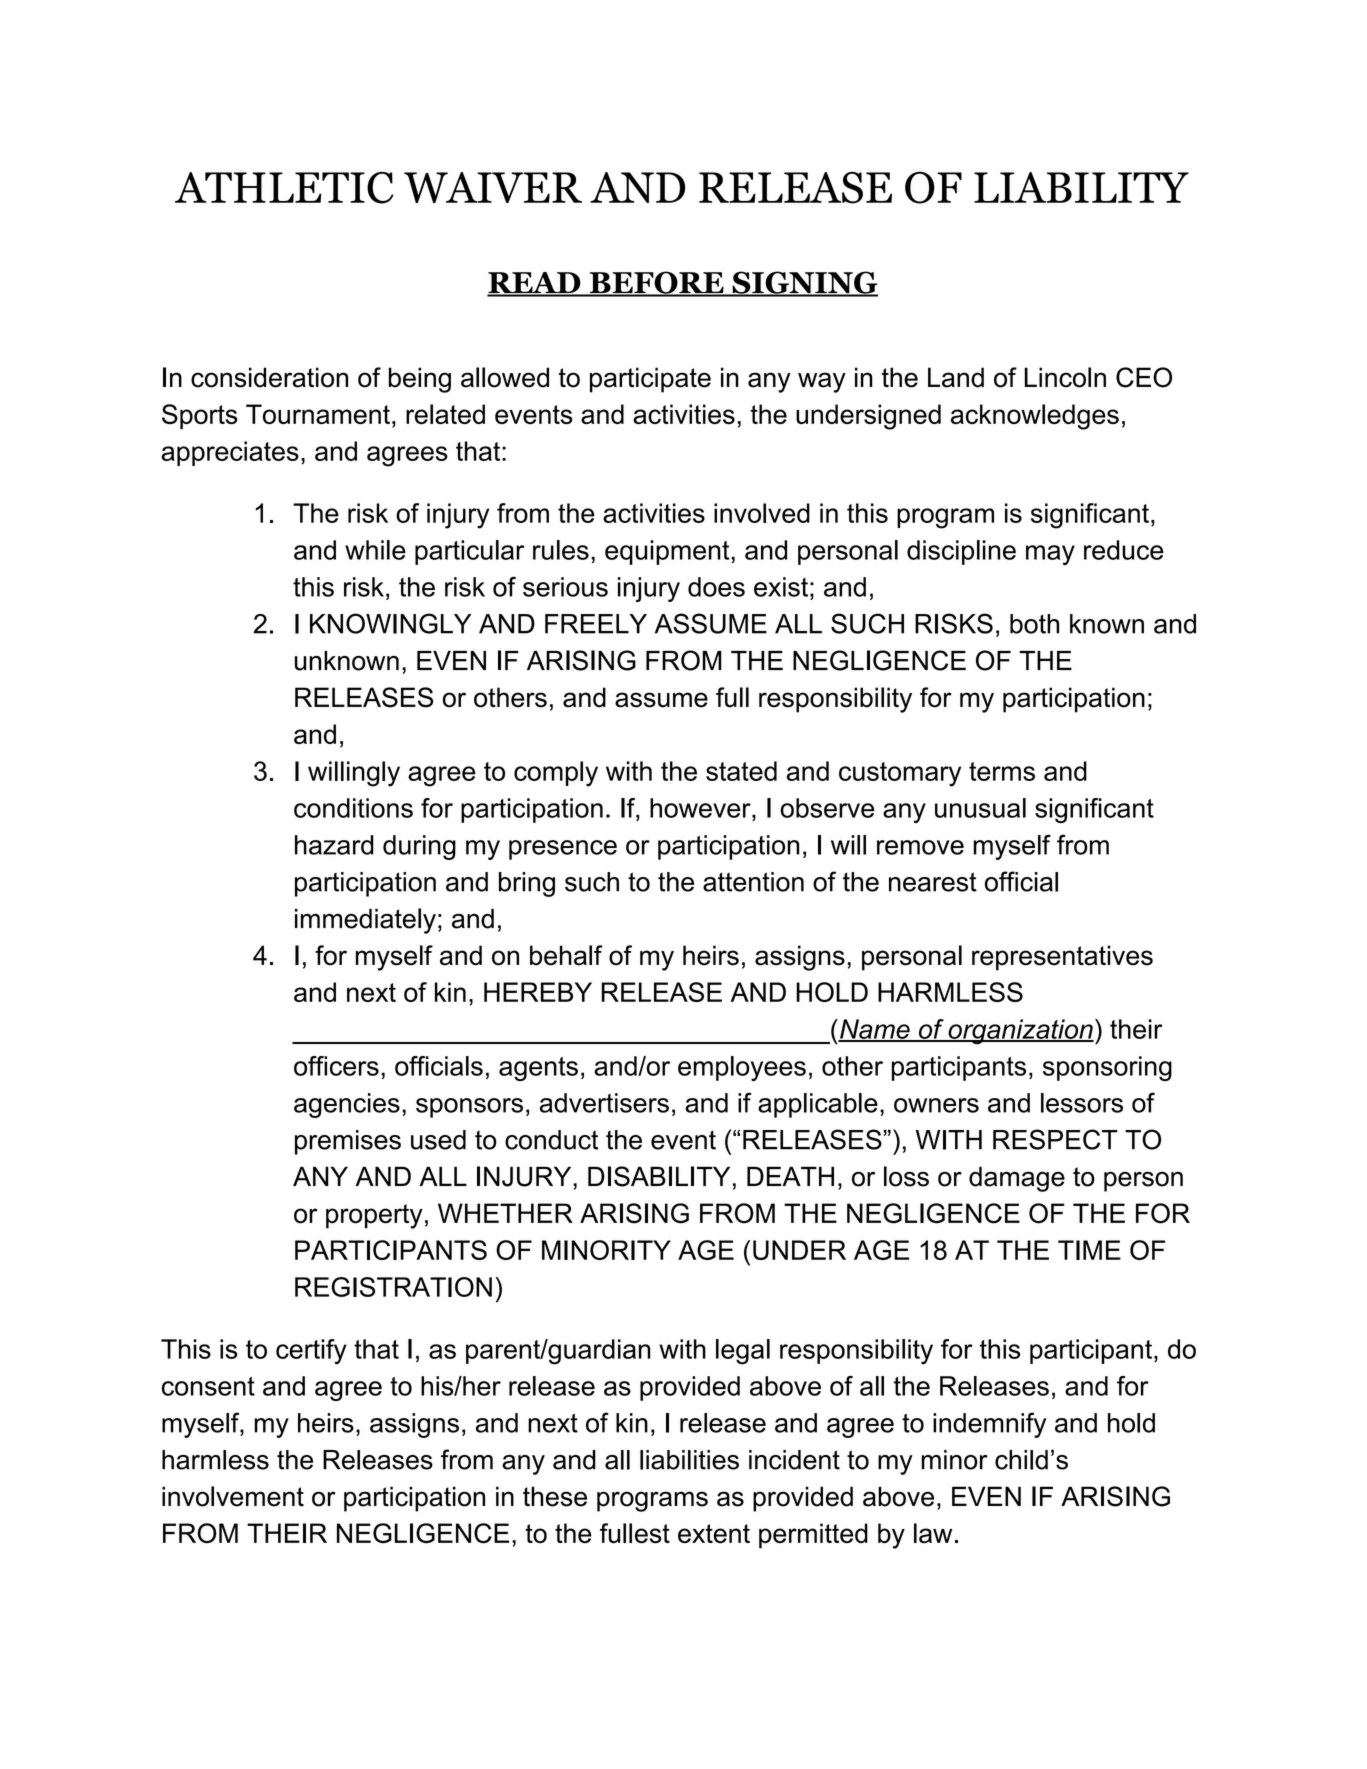 The image size is (1367, 1769). Describe the element at coordinates (374, 1216) in the screenshot. I see `property` at that location.
